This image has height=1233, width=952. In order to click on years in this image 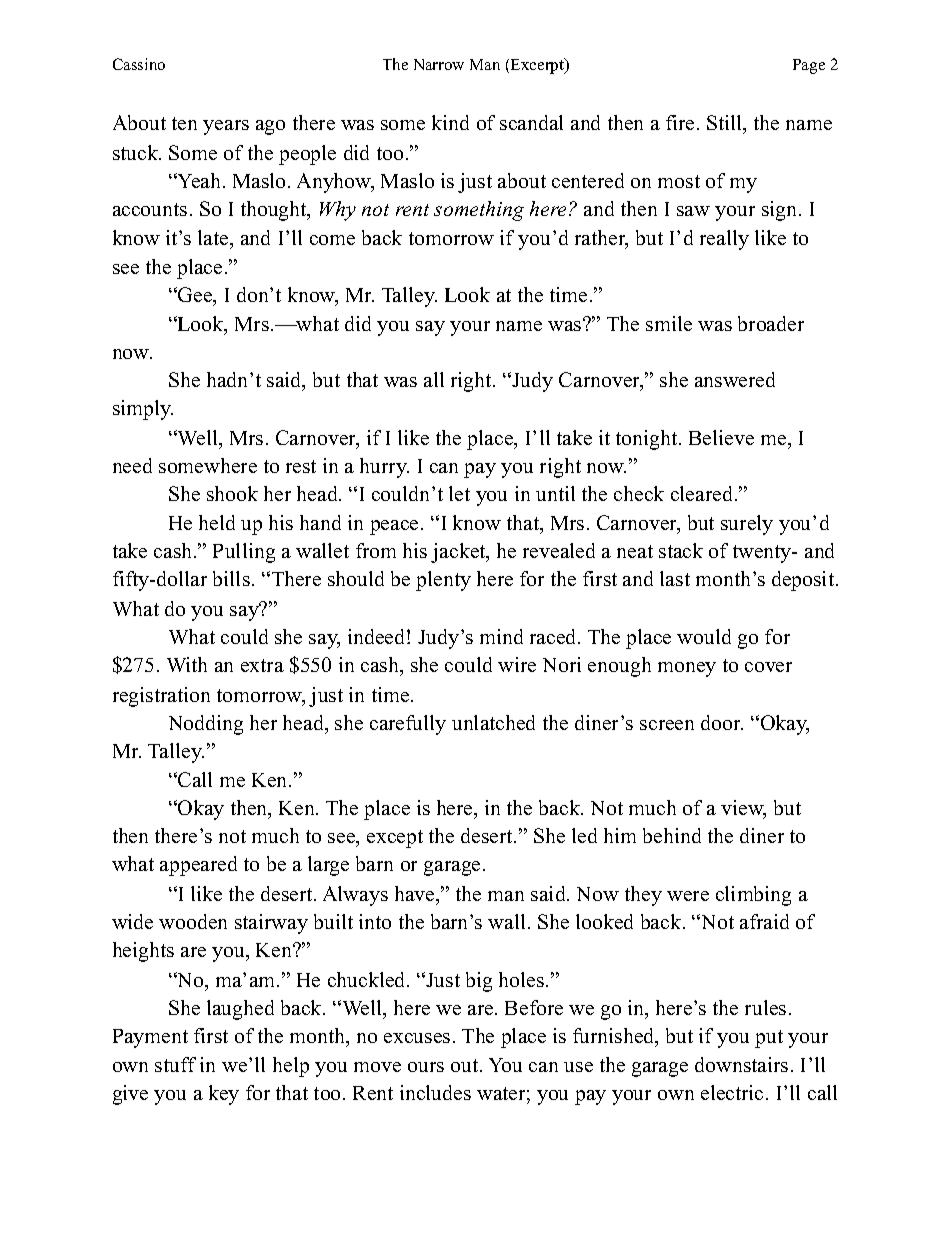, I will do `click(226, 127)`.
